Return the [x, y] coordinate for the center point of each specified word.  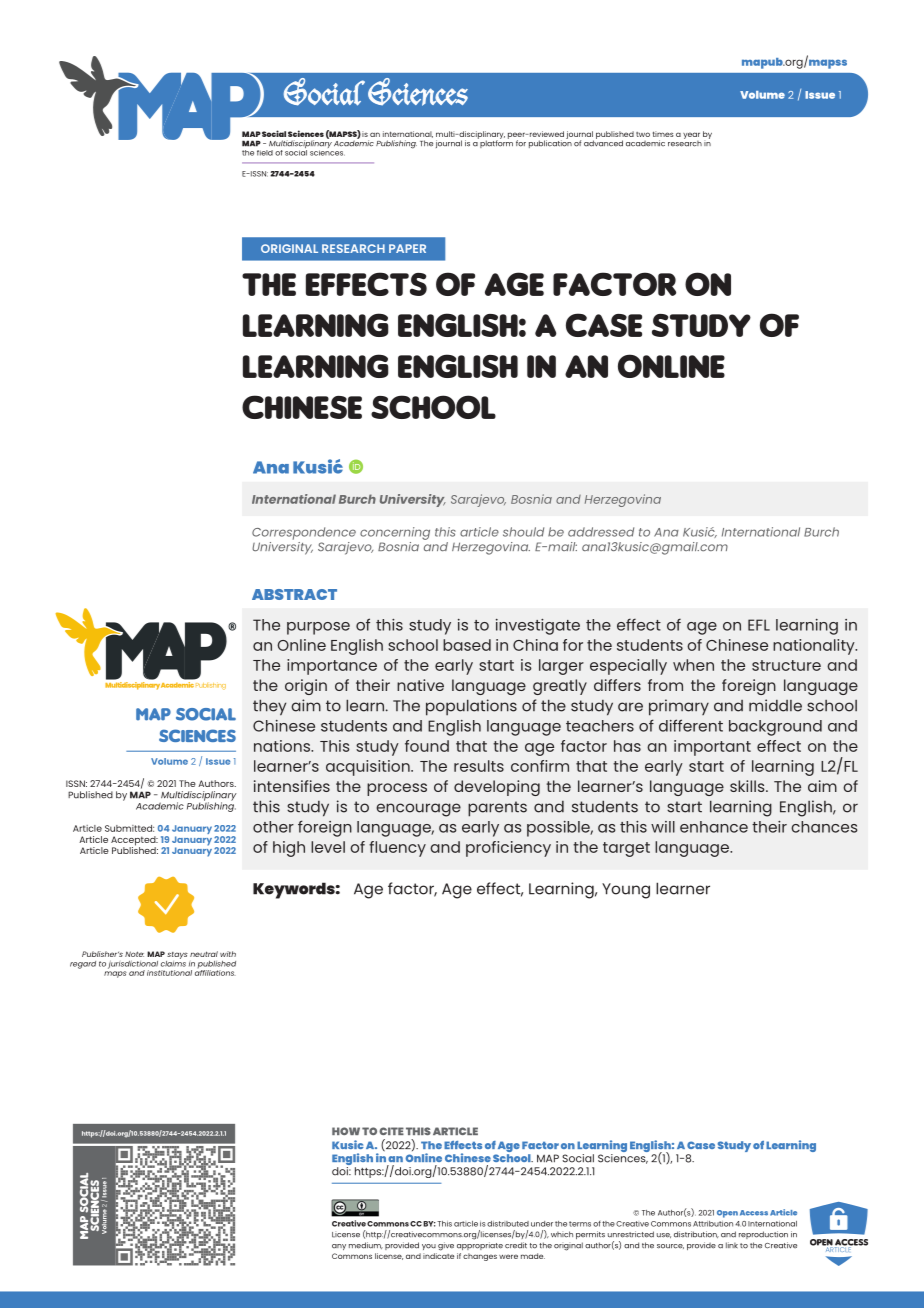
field [265, 153]
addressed [601, 532]
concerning [395, 533]
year [691, 135]
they [269, 707]
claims [173, 962]
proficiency [508, 849]
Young [626, 891]
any [339, 1247]
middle [775, 705]
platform [495, 143]
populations [471, 707]
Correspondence [304, 533]
